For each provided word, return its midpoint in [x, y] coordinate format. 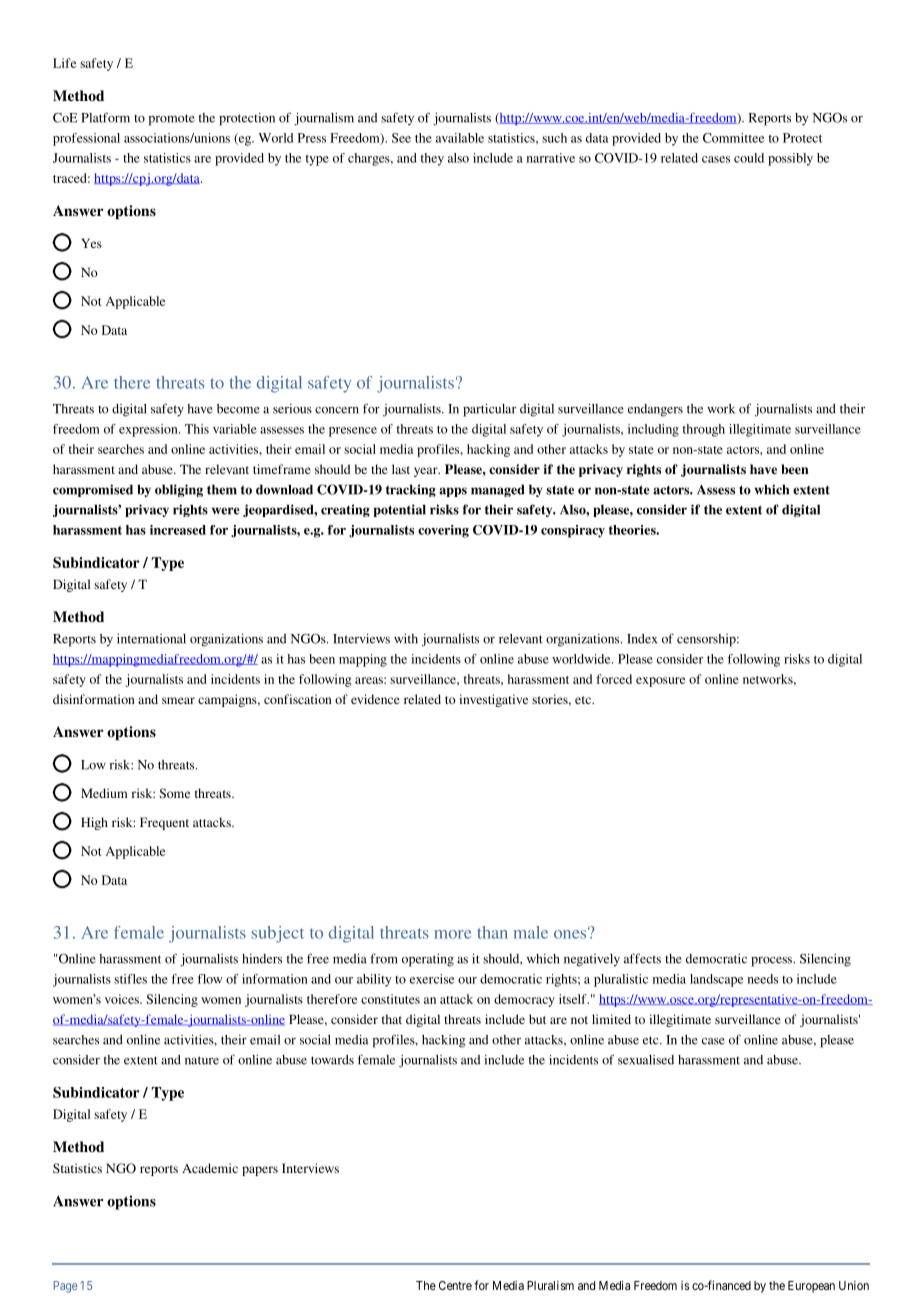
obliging [179, 490]
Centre [455, 1285]
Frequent [164, 823]
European [811, 1287]
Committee [733, 138]
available [460, 138]
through [704, 430]
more [452, 934]
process [772, 962]
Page [66, 1287]
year [427, 472]
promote [172, 120]
